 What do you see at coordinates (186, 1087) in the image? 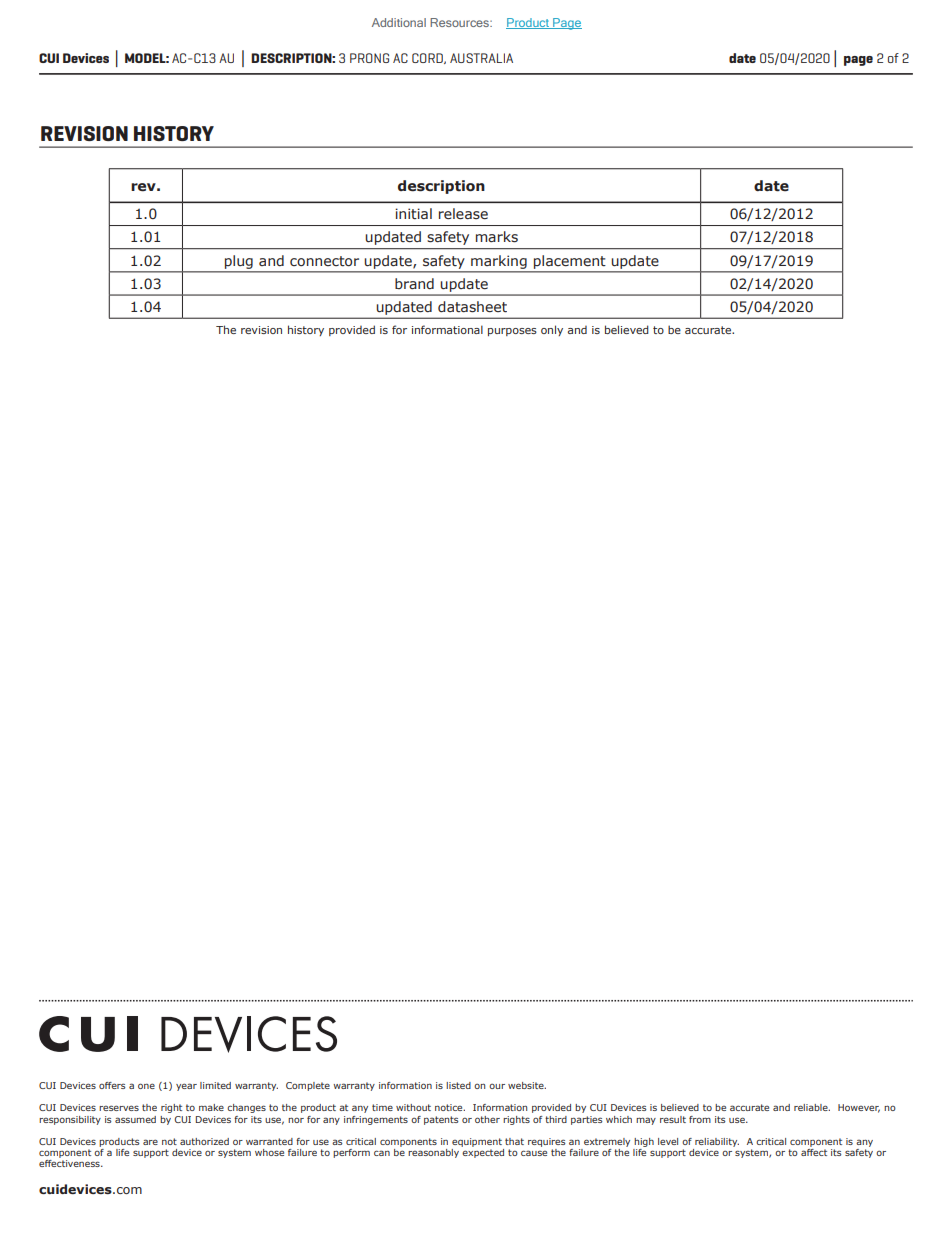
I see `year` at bounding box center [186, 1087].
